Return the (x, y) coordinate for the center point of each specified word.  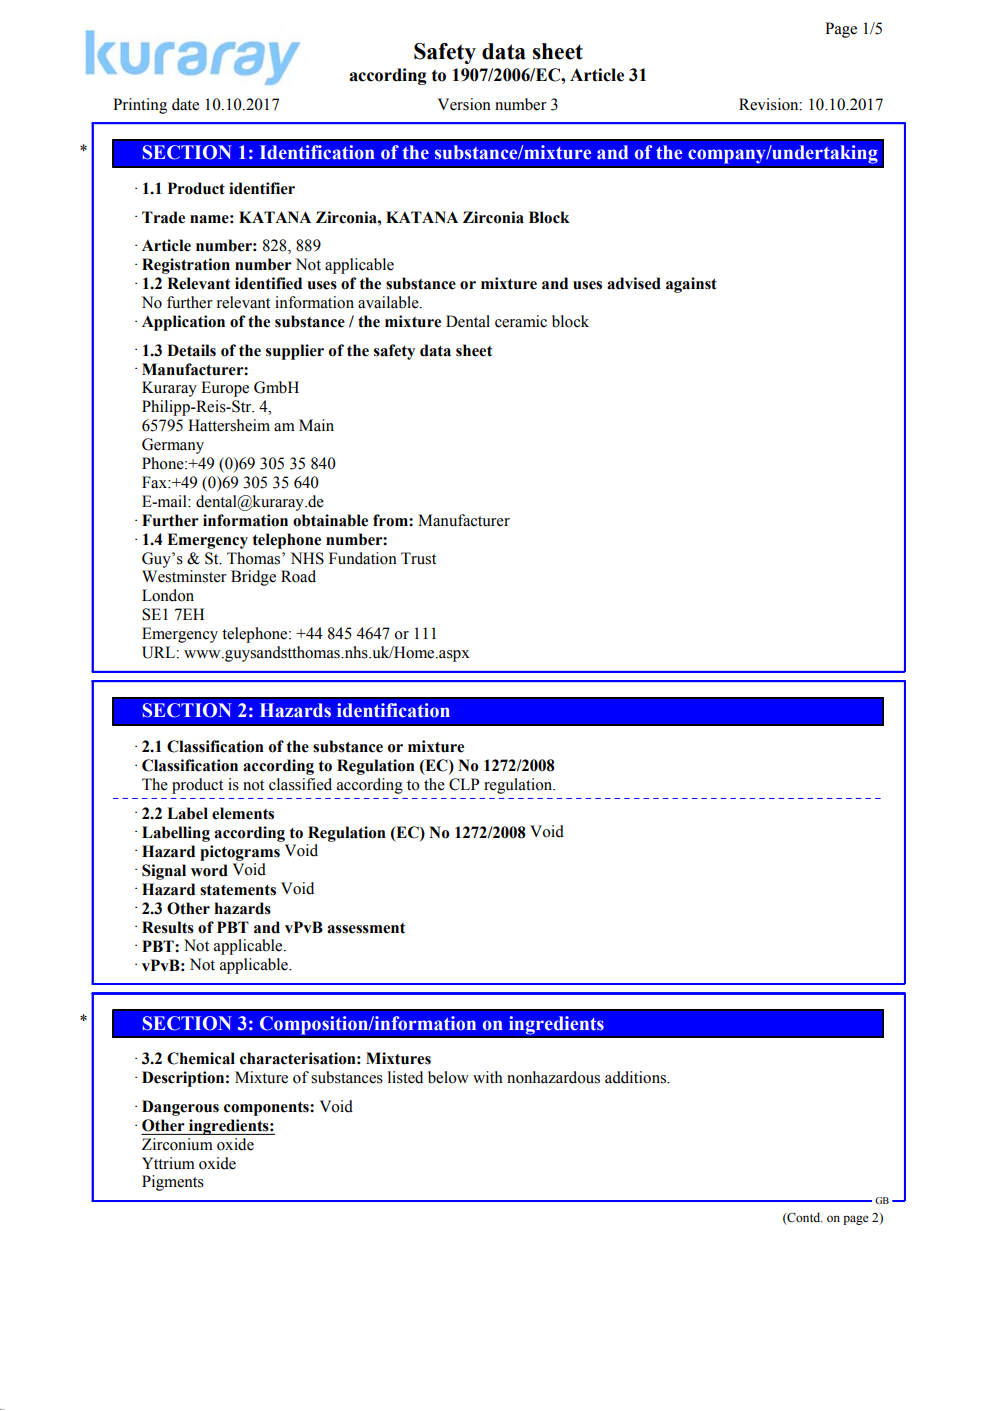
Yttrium (168, 1163)
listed (405, 1077)
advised (634, 283)
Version (464, 104)
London (168, 595)
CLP (464, 784)
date (185, 104)
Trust (418, 558)
